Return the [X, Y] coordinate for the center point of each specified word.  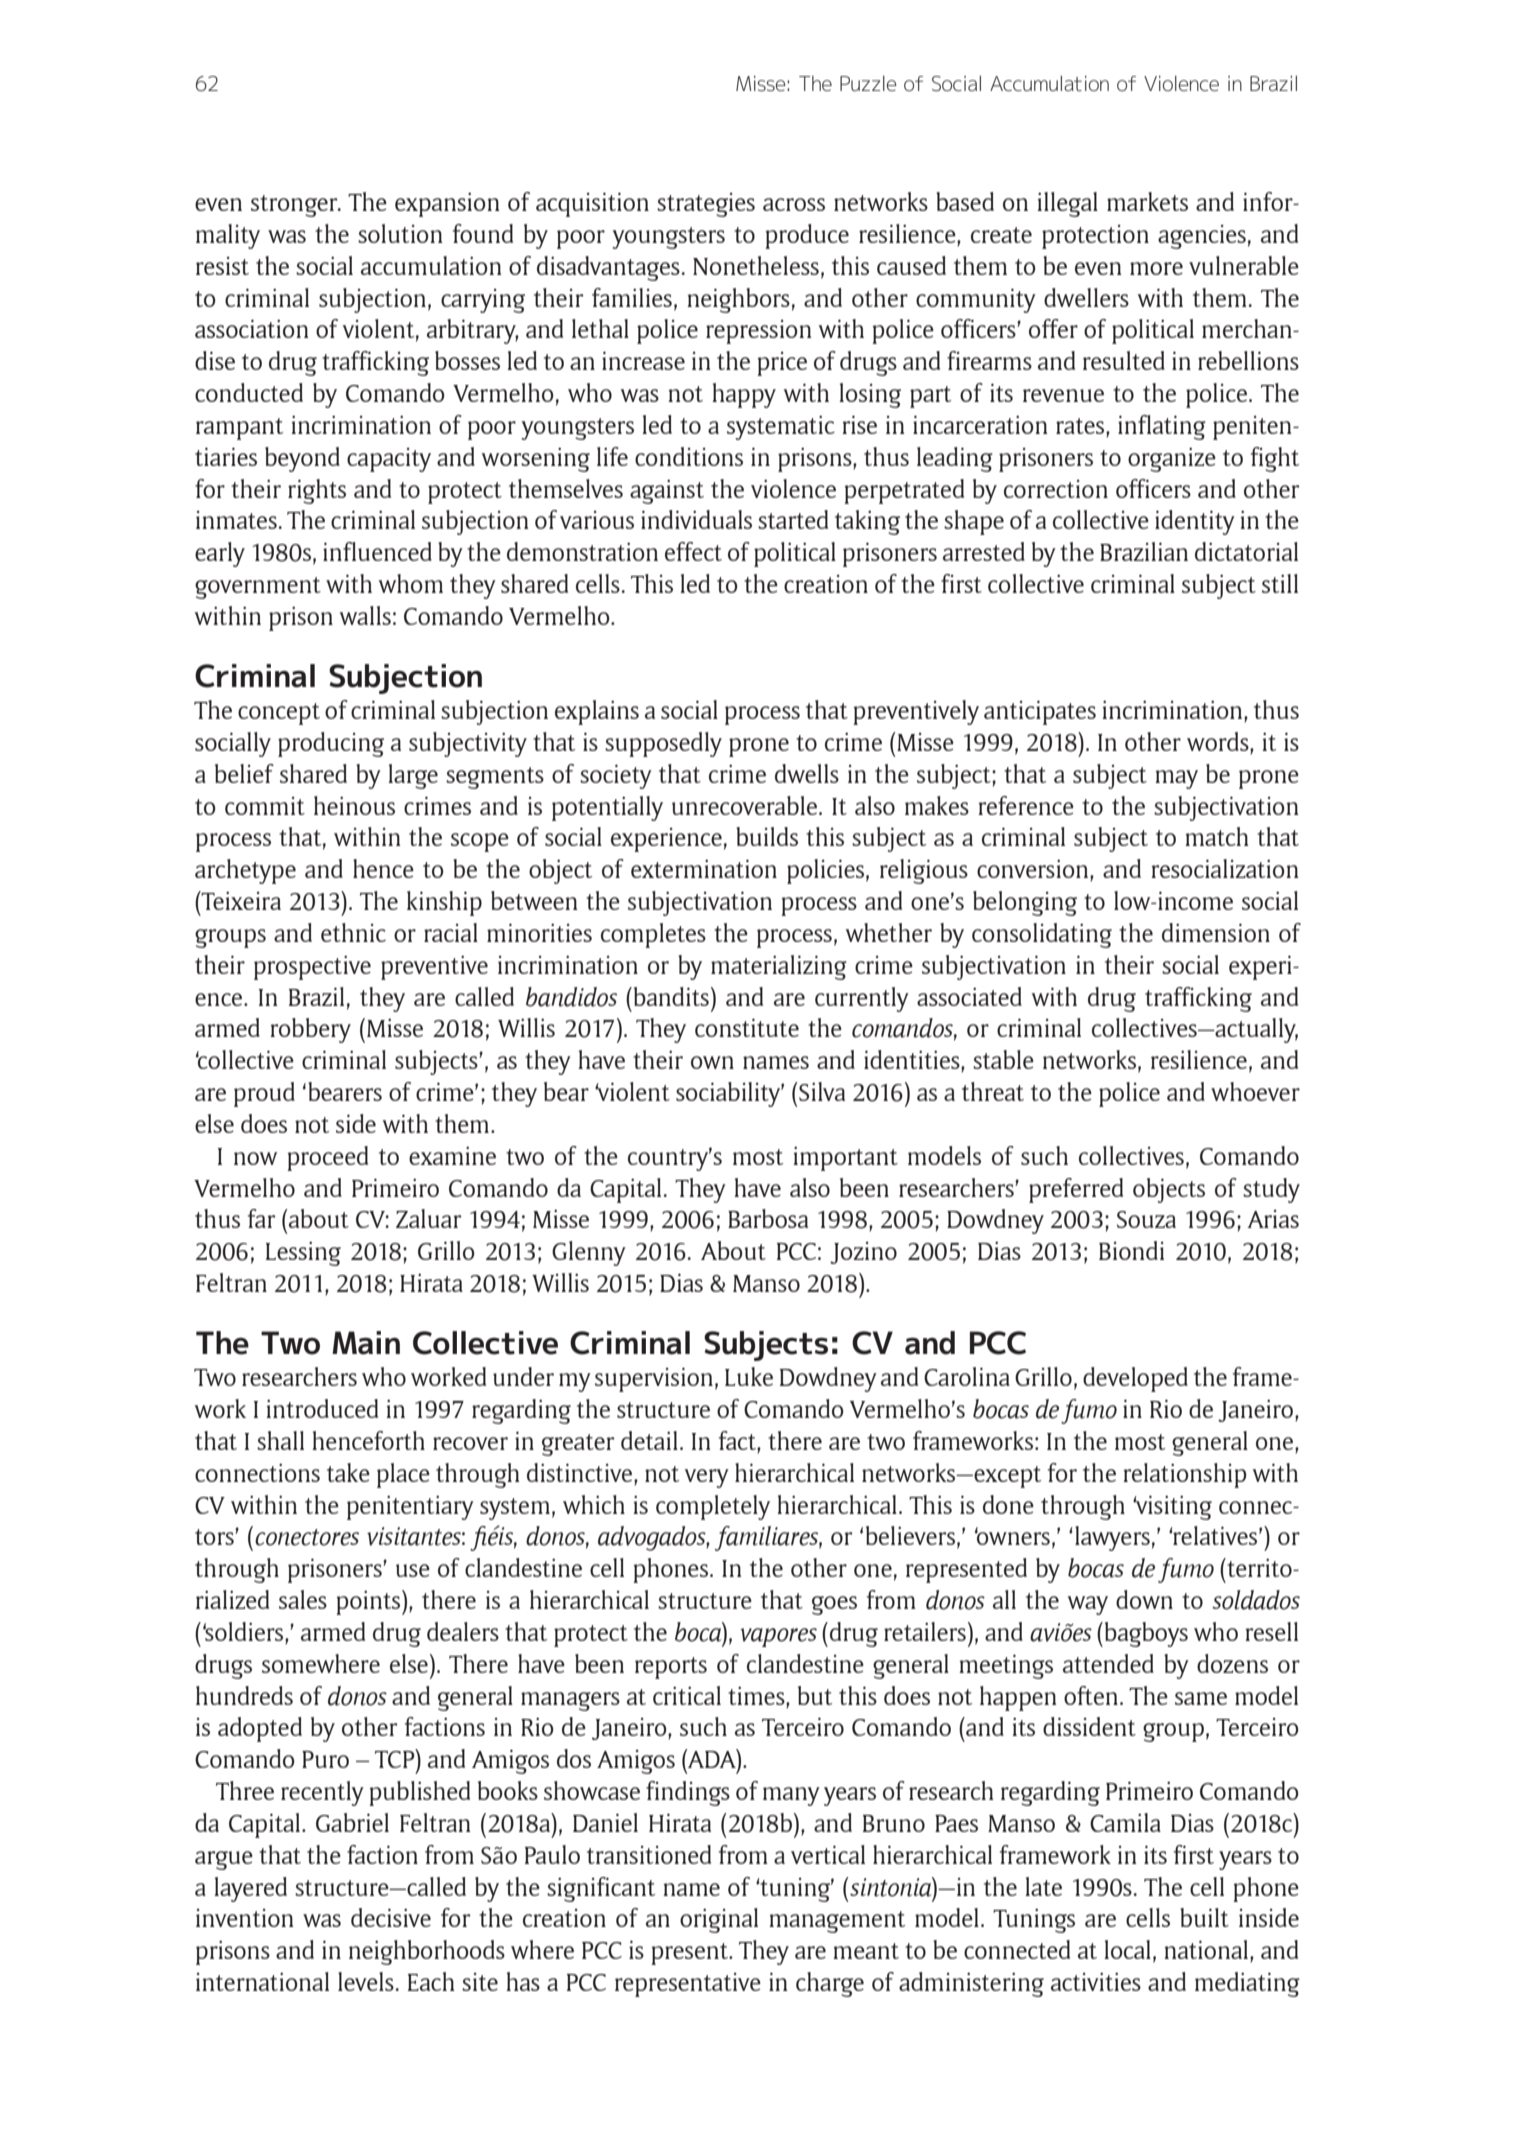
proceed [327, 1158]
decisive [391, 1917]
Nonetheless [756, 265]
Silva [822, 1091]
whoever [1255, 1091]
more [1156, 268]
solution [400, 233]
